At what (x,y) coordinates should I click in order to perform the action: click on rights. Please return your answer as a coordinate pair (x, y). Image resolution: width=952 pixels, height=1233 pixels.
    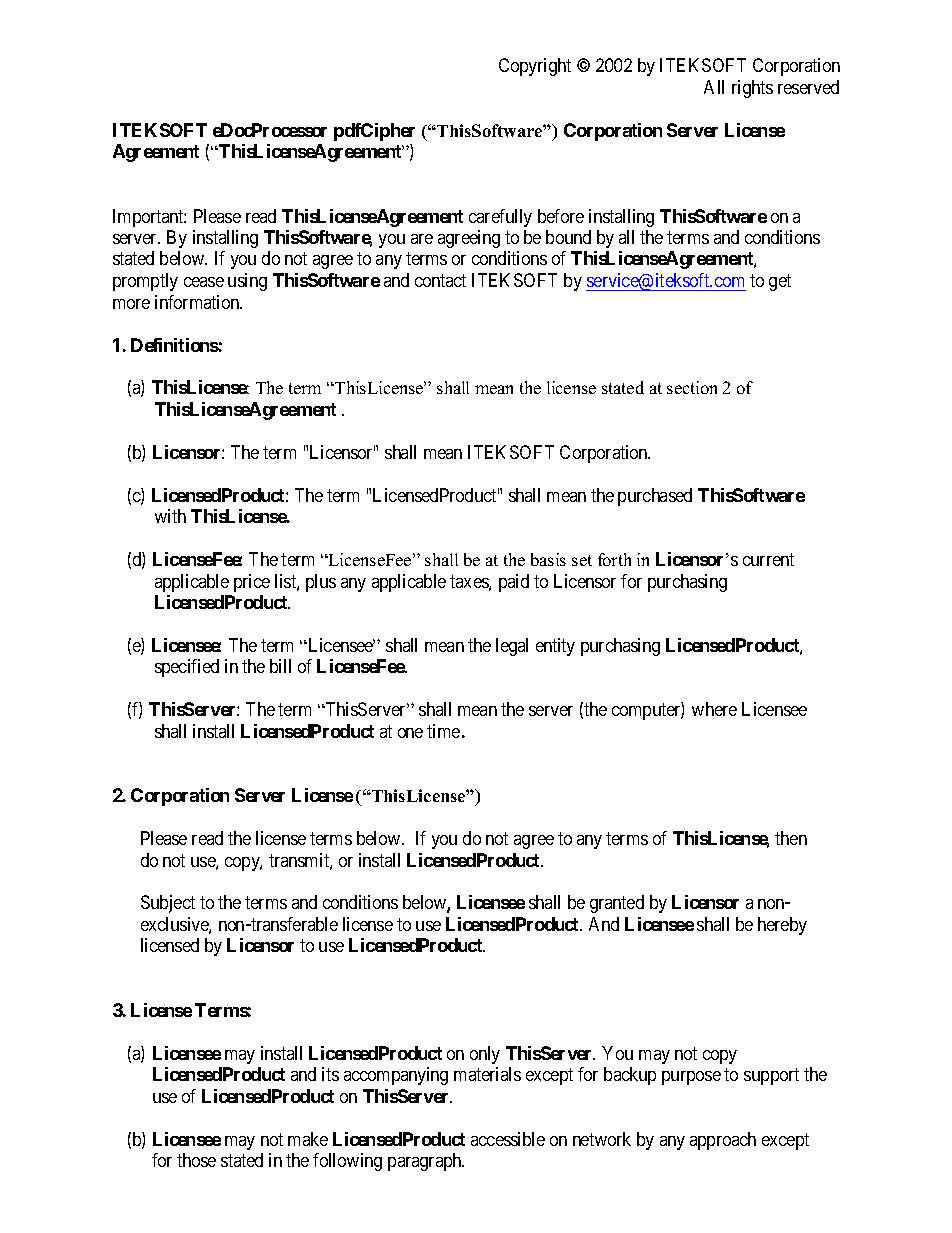
    Looking at the image, I should click on (752, 89).
